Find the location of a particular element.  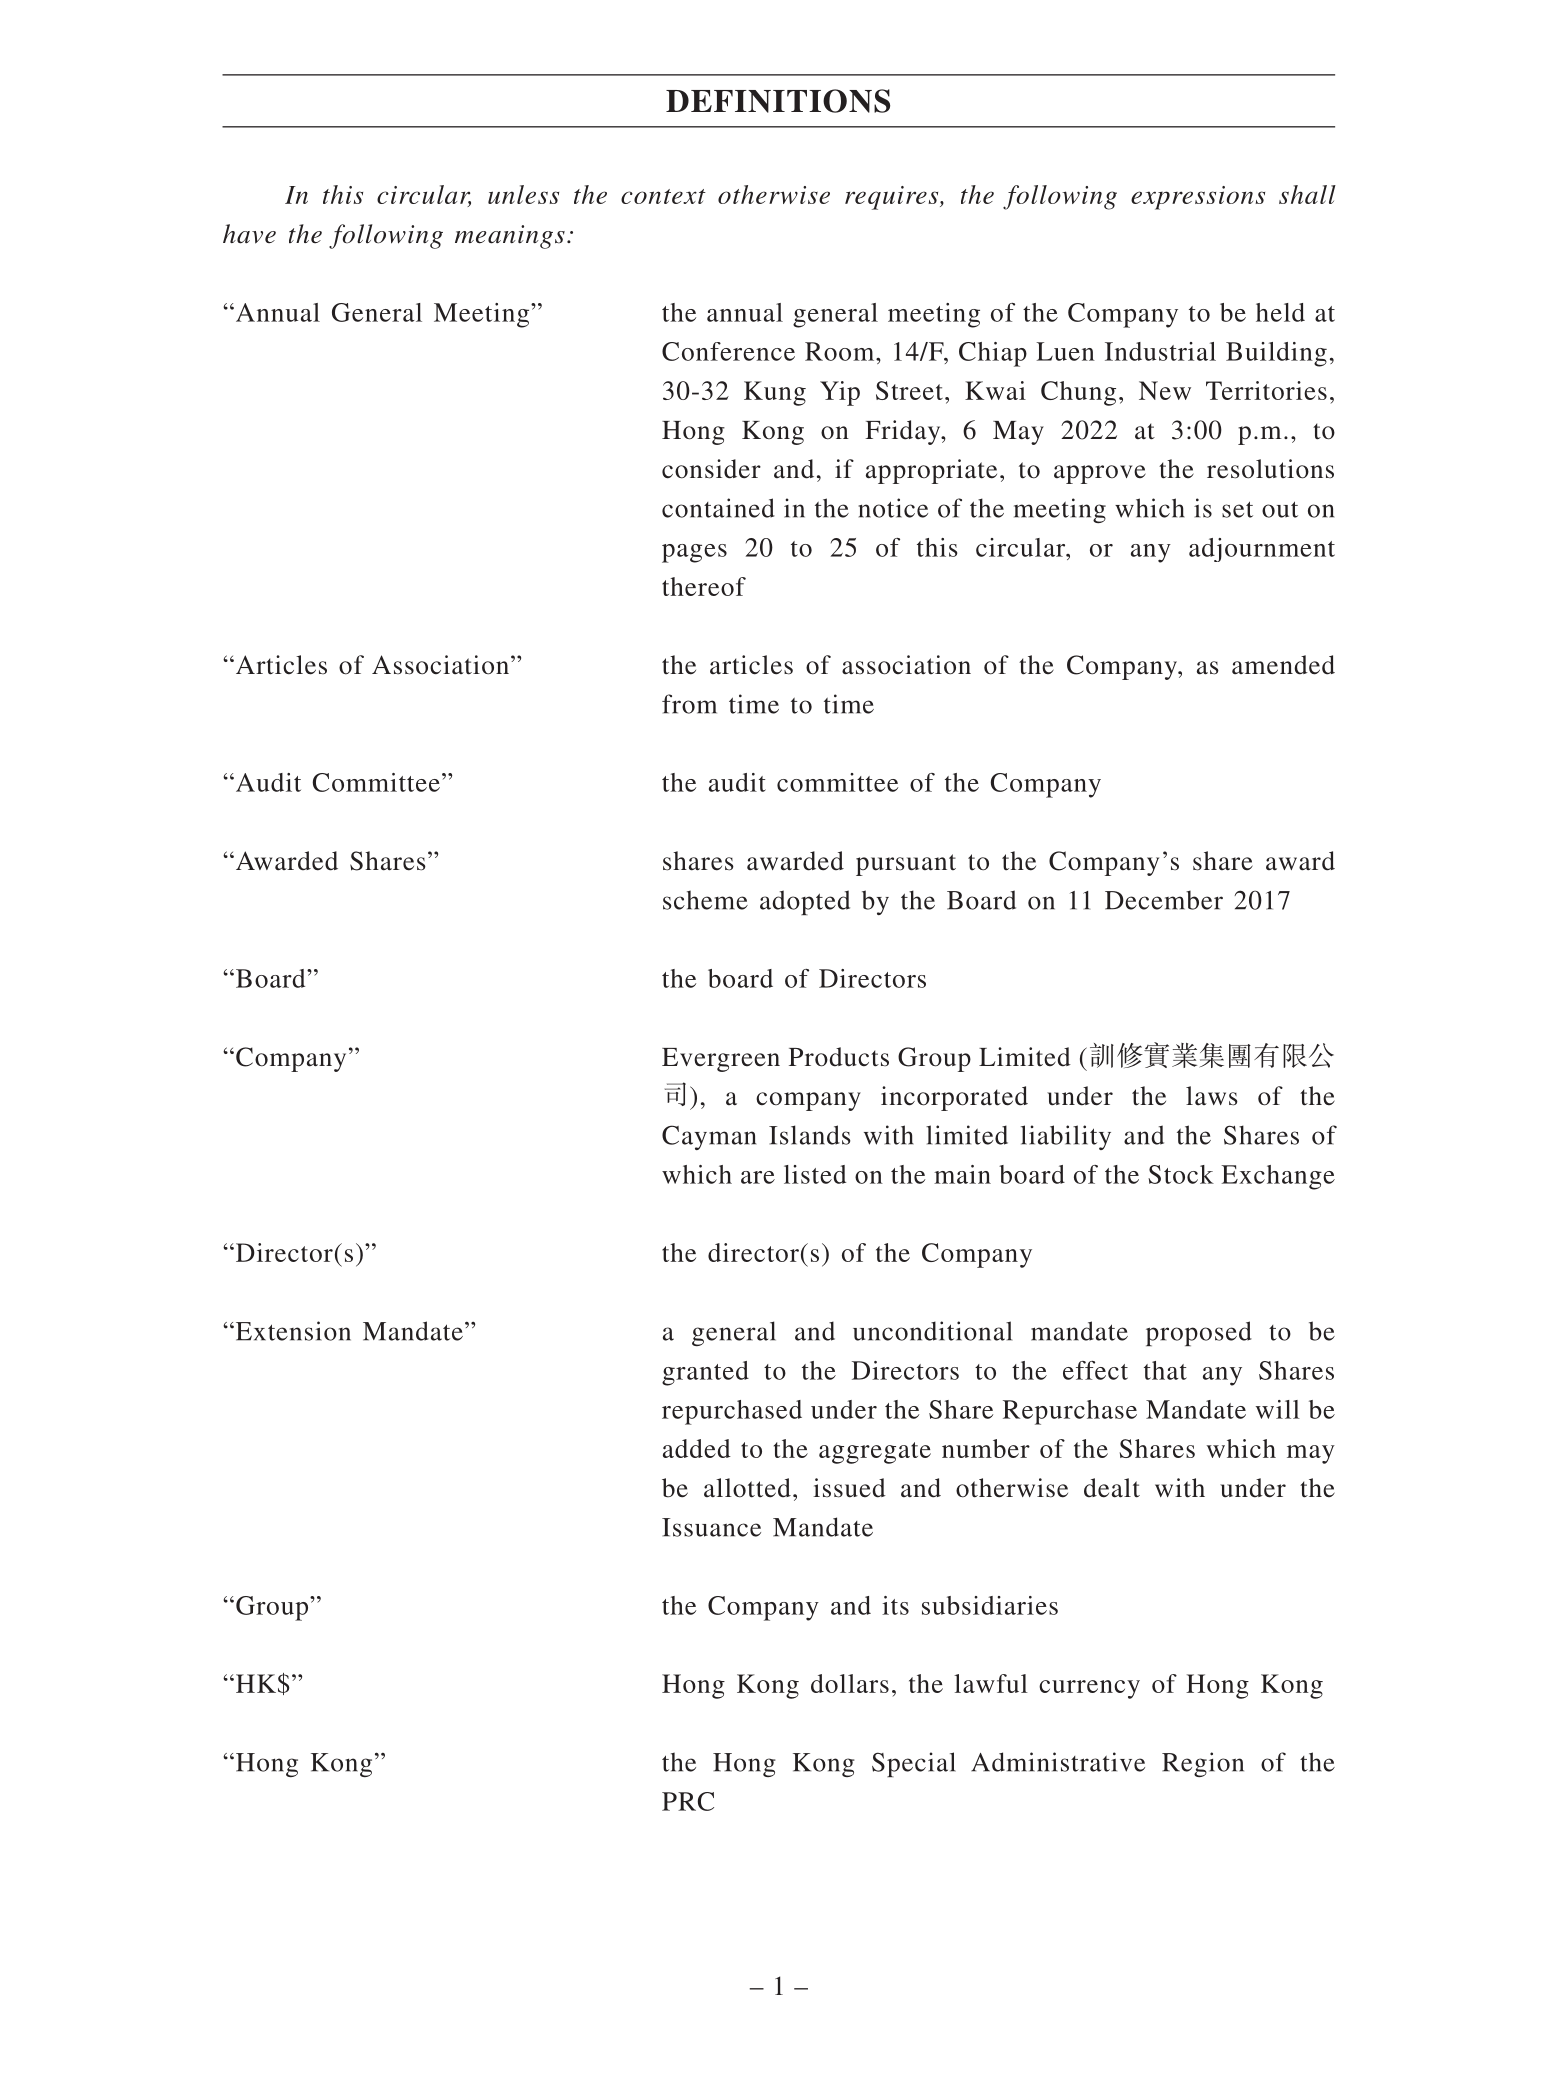

December is located at coordinates (1164, 900).
